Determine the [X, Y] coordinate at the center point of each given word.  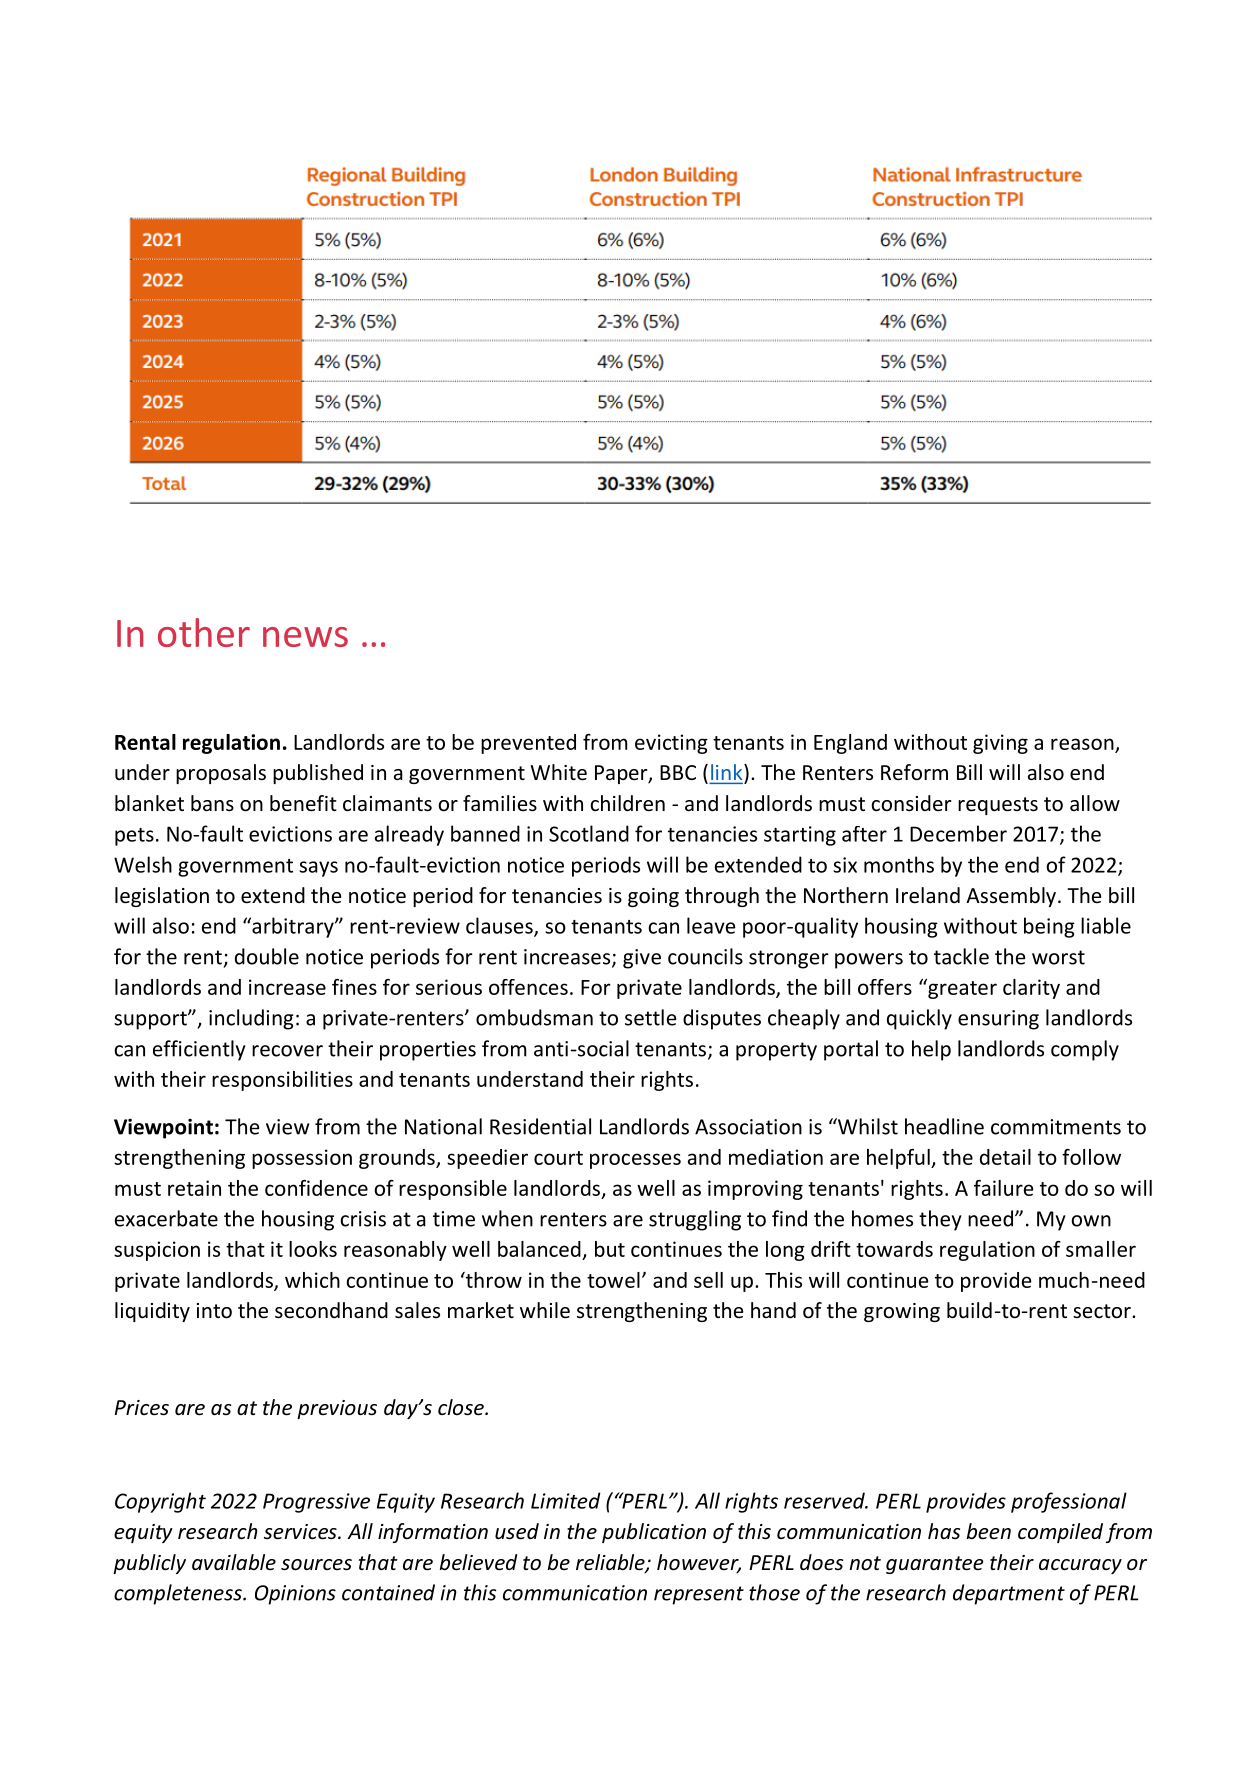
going [653, 897]
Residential [540, 1126]
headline [944, 1126]
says [318, 869]
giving [1000, 744]
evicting [671, 744]
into [214, 1311]
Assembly [1011, 897]
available [234, 1562]
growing [902, 1312]
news [305, 637]
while [545, 1310]
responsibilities [282, 1081]
